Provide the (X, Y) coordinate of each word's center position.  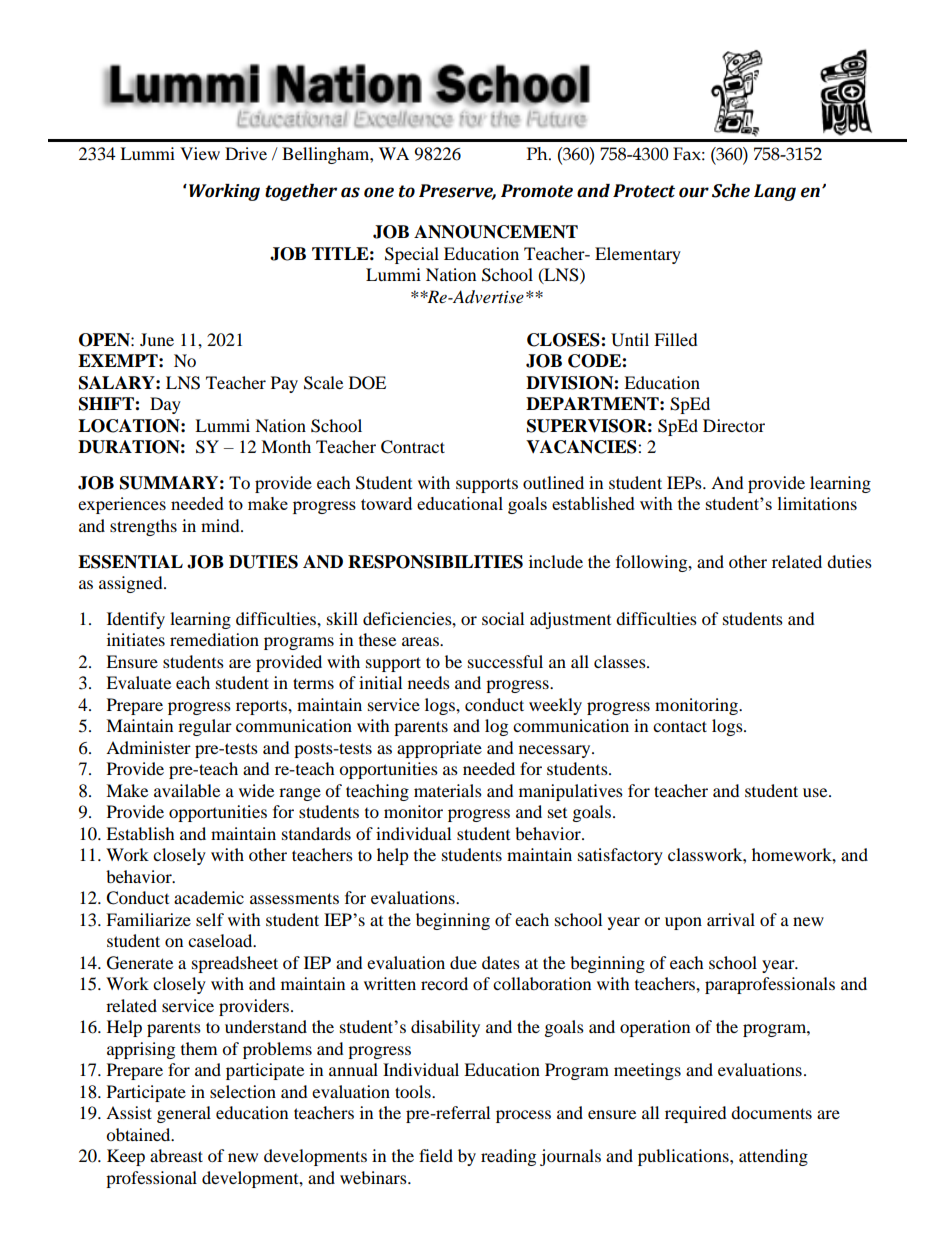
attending (773, 1157)
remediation (214, 639)
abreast (176, 1155)
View (200, 153)
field (436, 1155)
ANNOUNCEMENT (496, 232)
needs (429, 682)
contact (680, 726)
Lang (775, 192)
